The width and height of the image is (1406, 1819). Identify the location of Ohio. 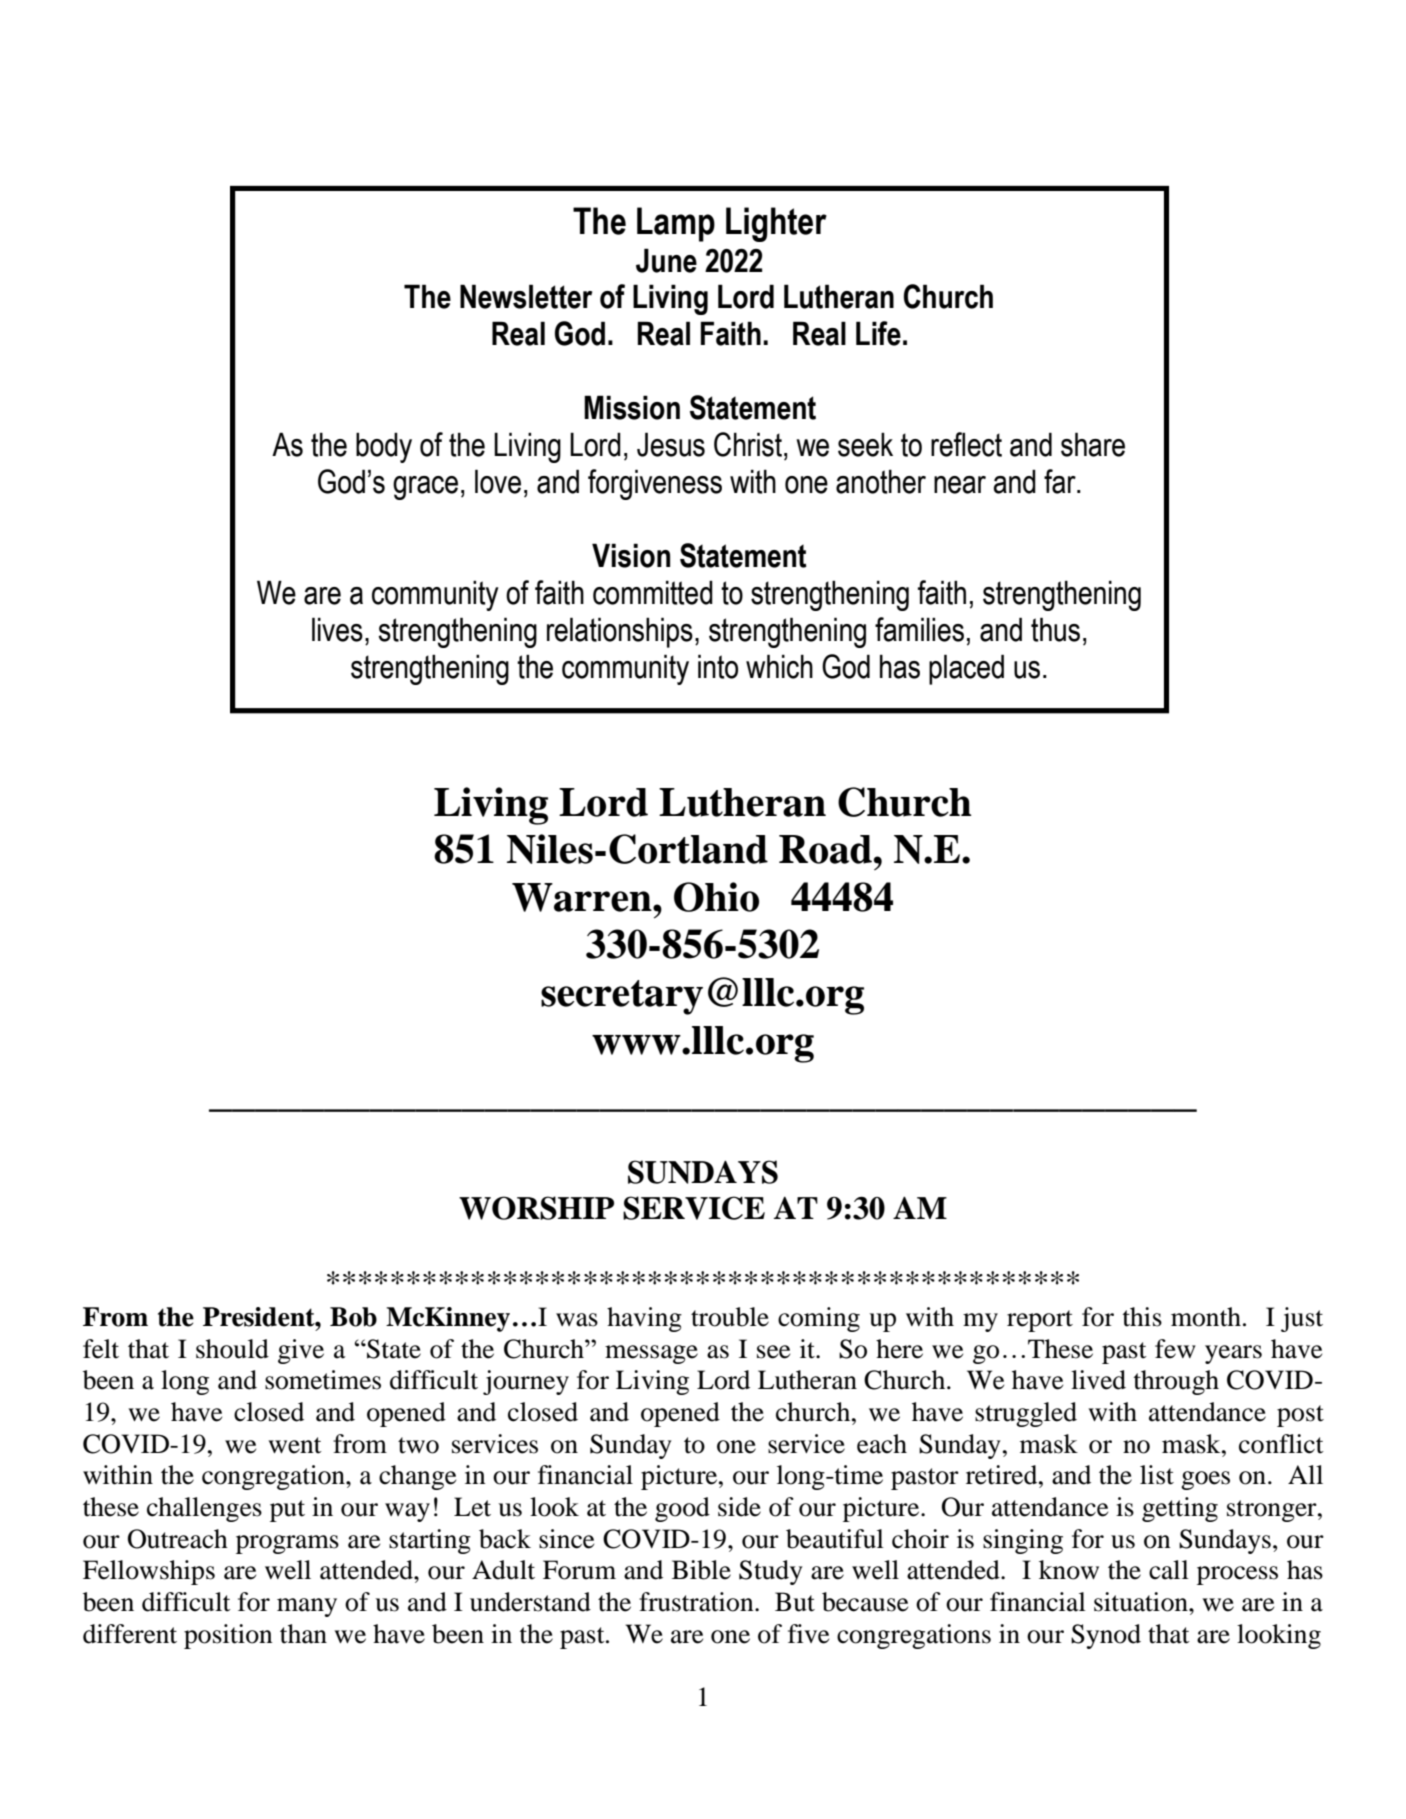
(716, 897).
